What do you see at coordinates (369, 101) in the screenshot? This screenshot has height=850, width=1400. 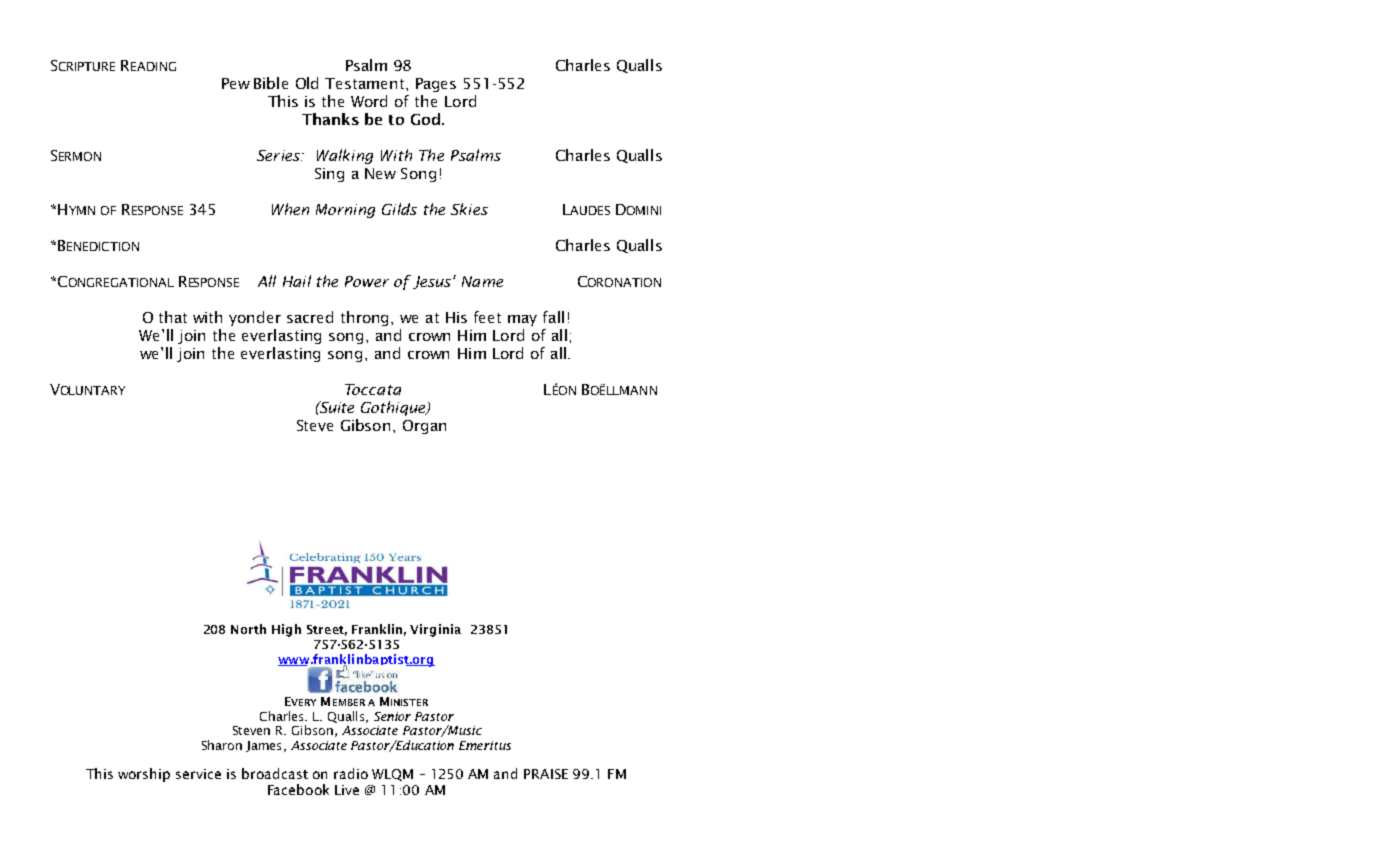 I see `Word` at bounding box center [369, 101].
